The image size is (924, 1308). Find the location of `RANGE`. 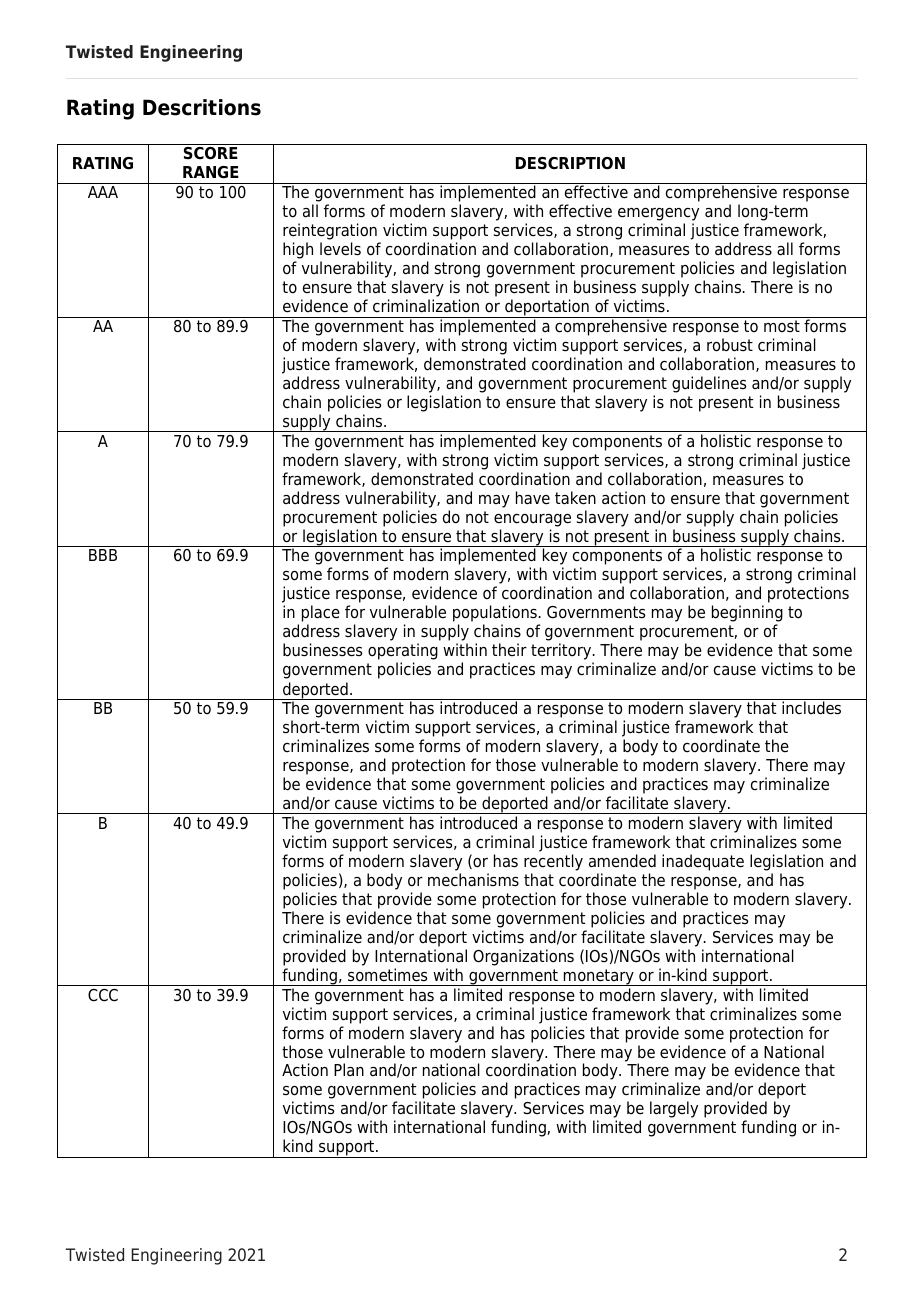

RANGE is located at coordinates (211, 172).
